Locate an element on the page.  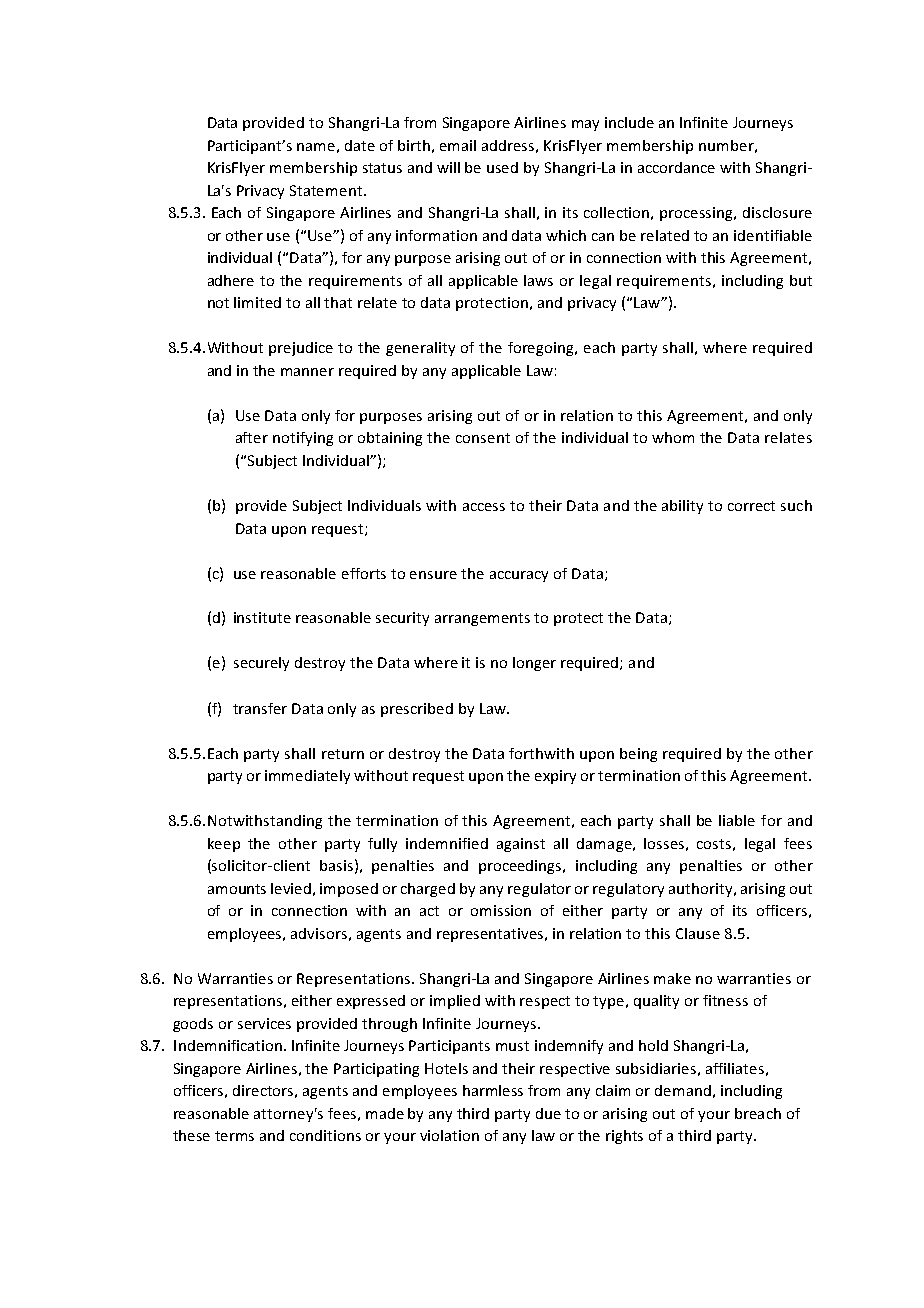
foregoing is located at coordinates (542, 349).
